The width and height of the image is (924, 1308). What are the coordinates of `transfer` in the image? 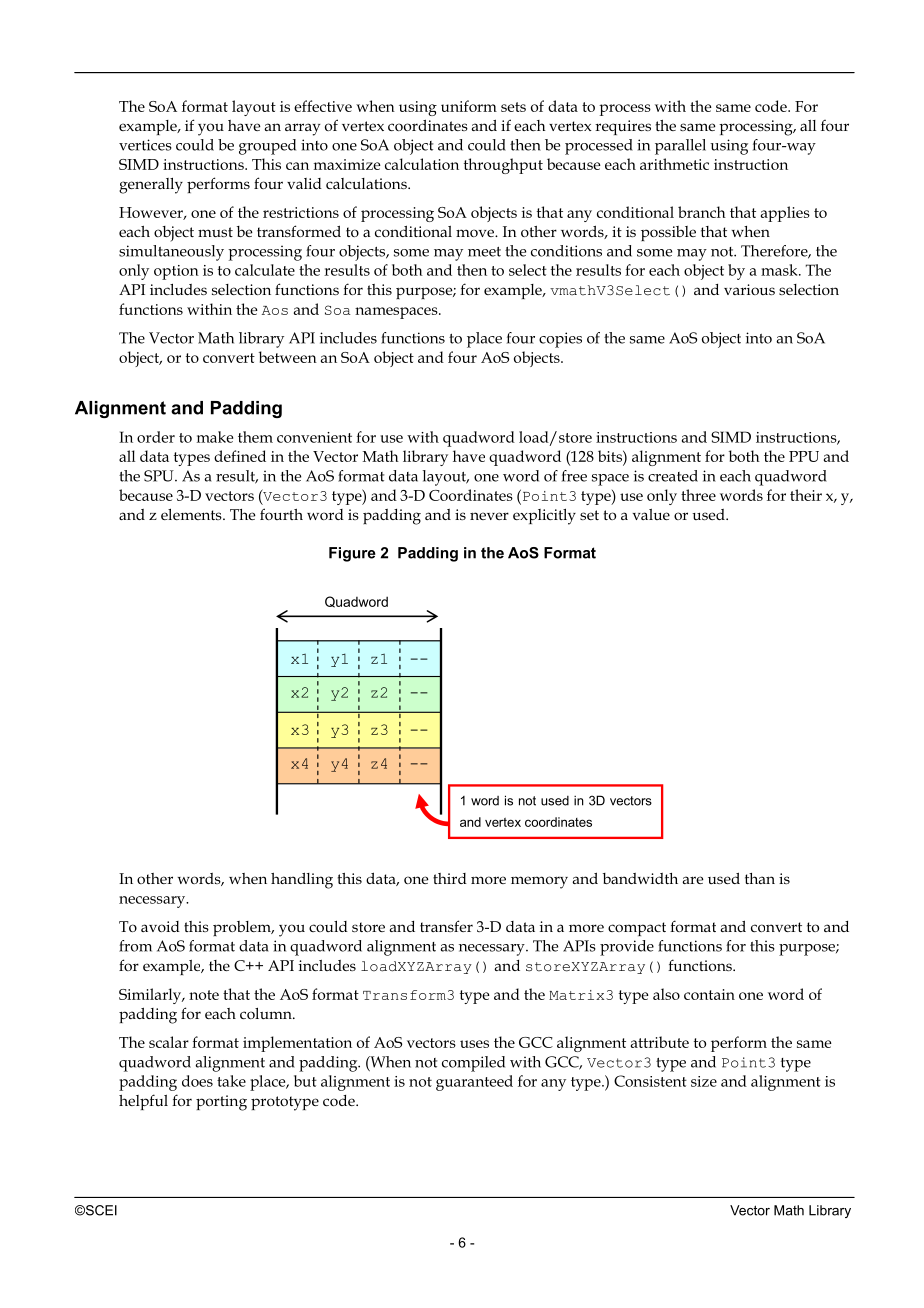 It's located at (446, 926).
